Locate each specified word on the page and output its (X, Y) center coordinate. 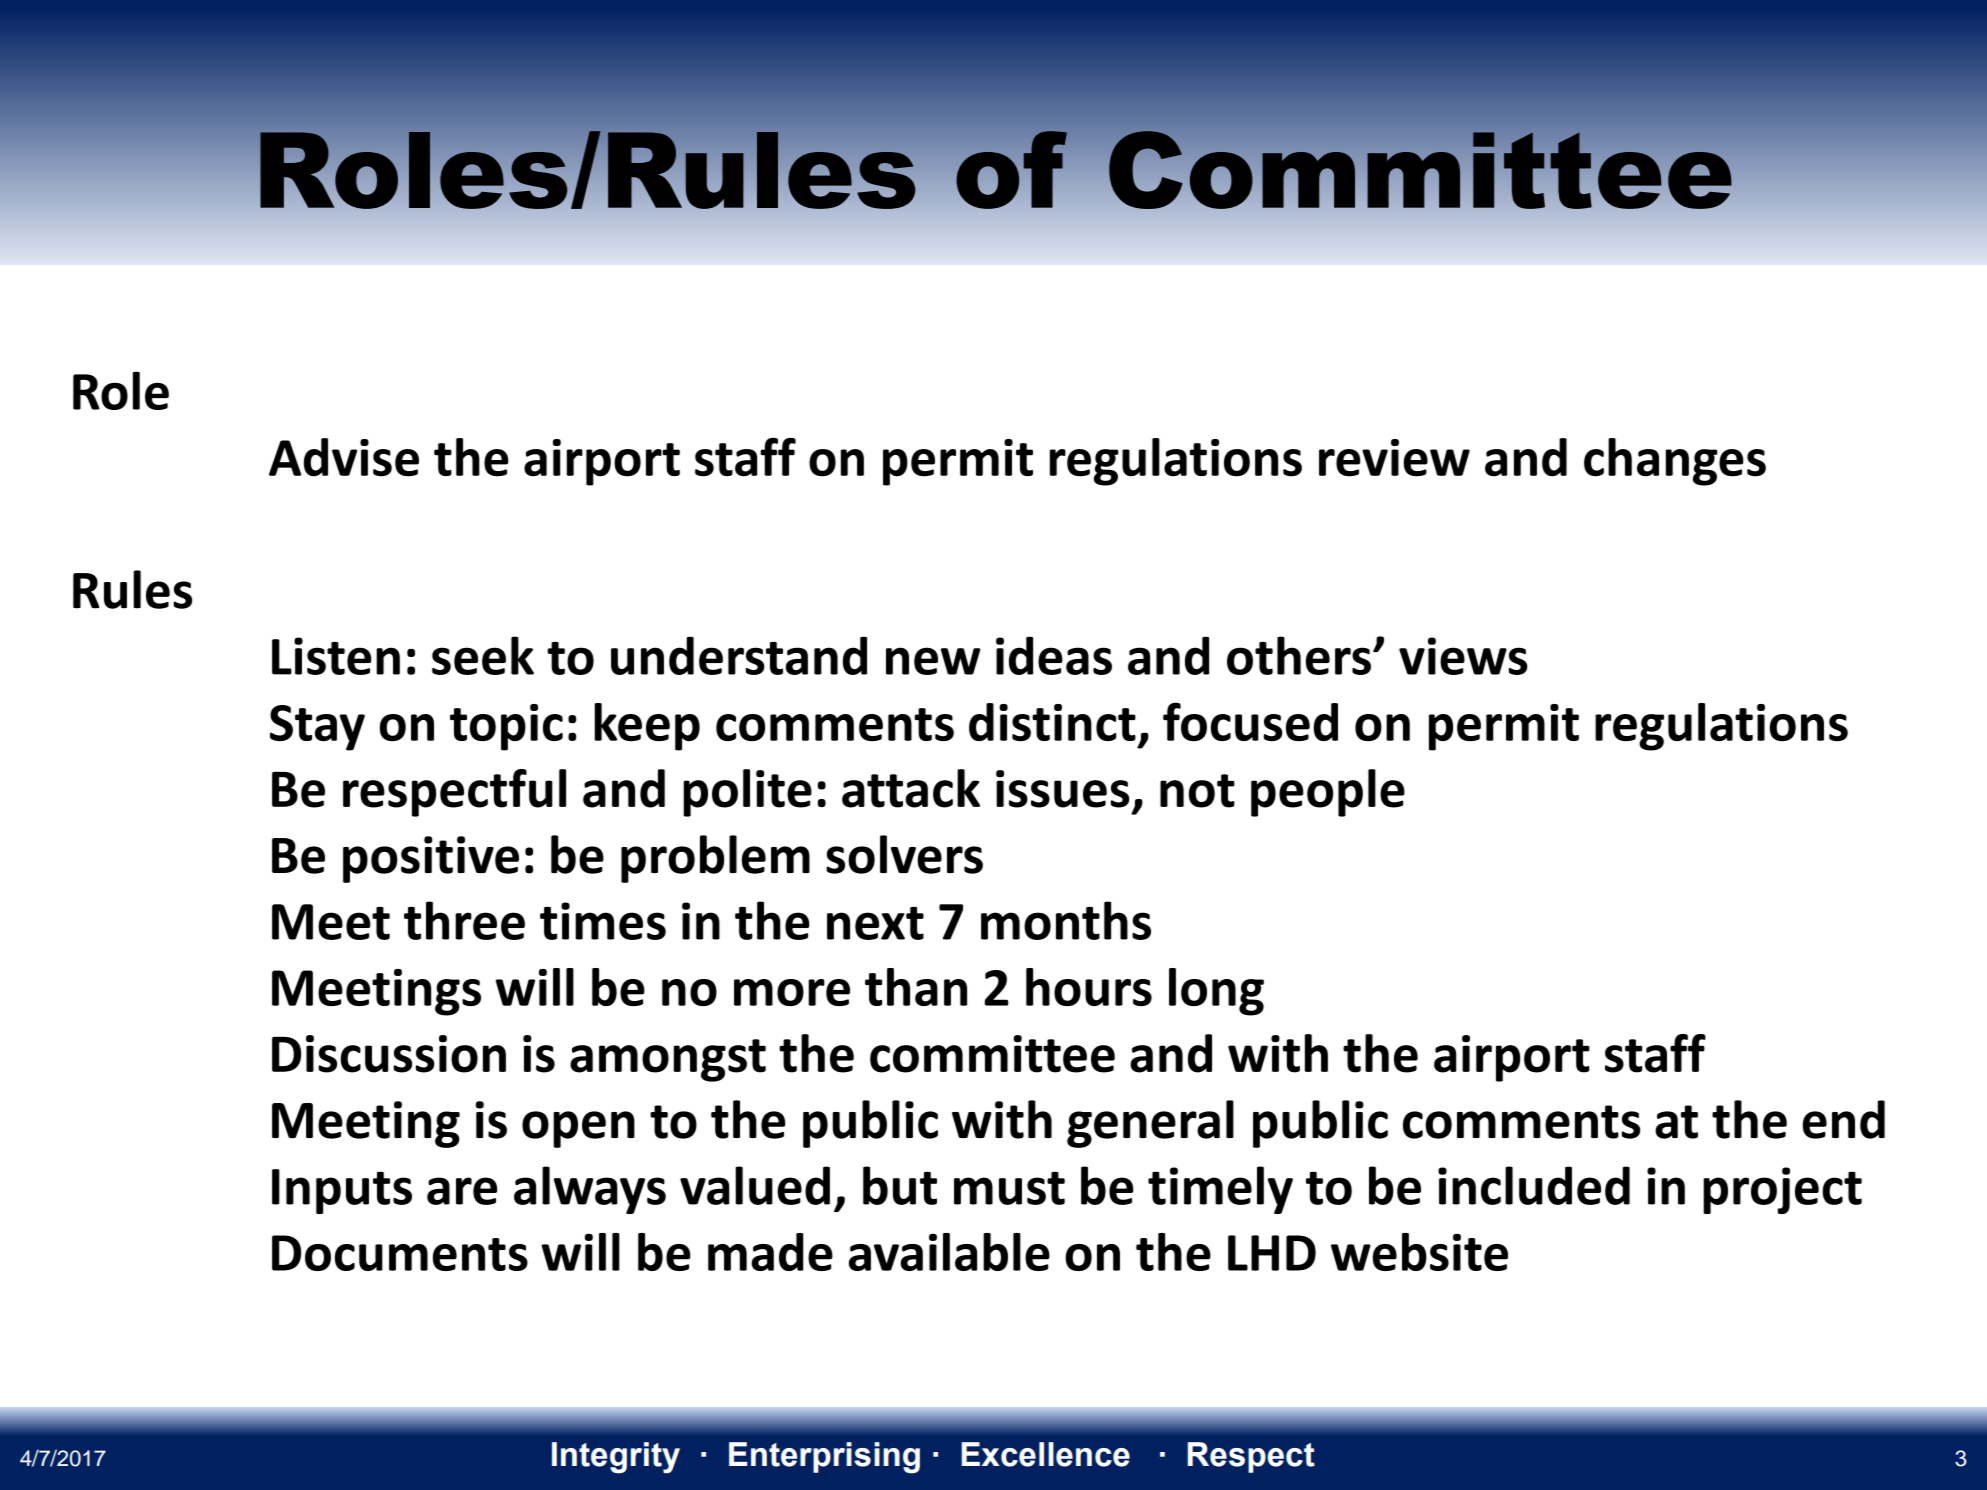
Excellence (1045, 1454)
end (1843, 1119)
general (1150, 1124)
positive (431, 859)
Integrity (616, 1458)
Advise (344, 457)
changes (1675, 462)
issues (1062, 789)
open (578, 1129)
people (1328, 793)
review (1394, 458)
